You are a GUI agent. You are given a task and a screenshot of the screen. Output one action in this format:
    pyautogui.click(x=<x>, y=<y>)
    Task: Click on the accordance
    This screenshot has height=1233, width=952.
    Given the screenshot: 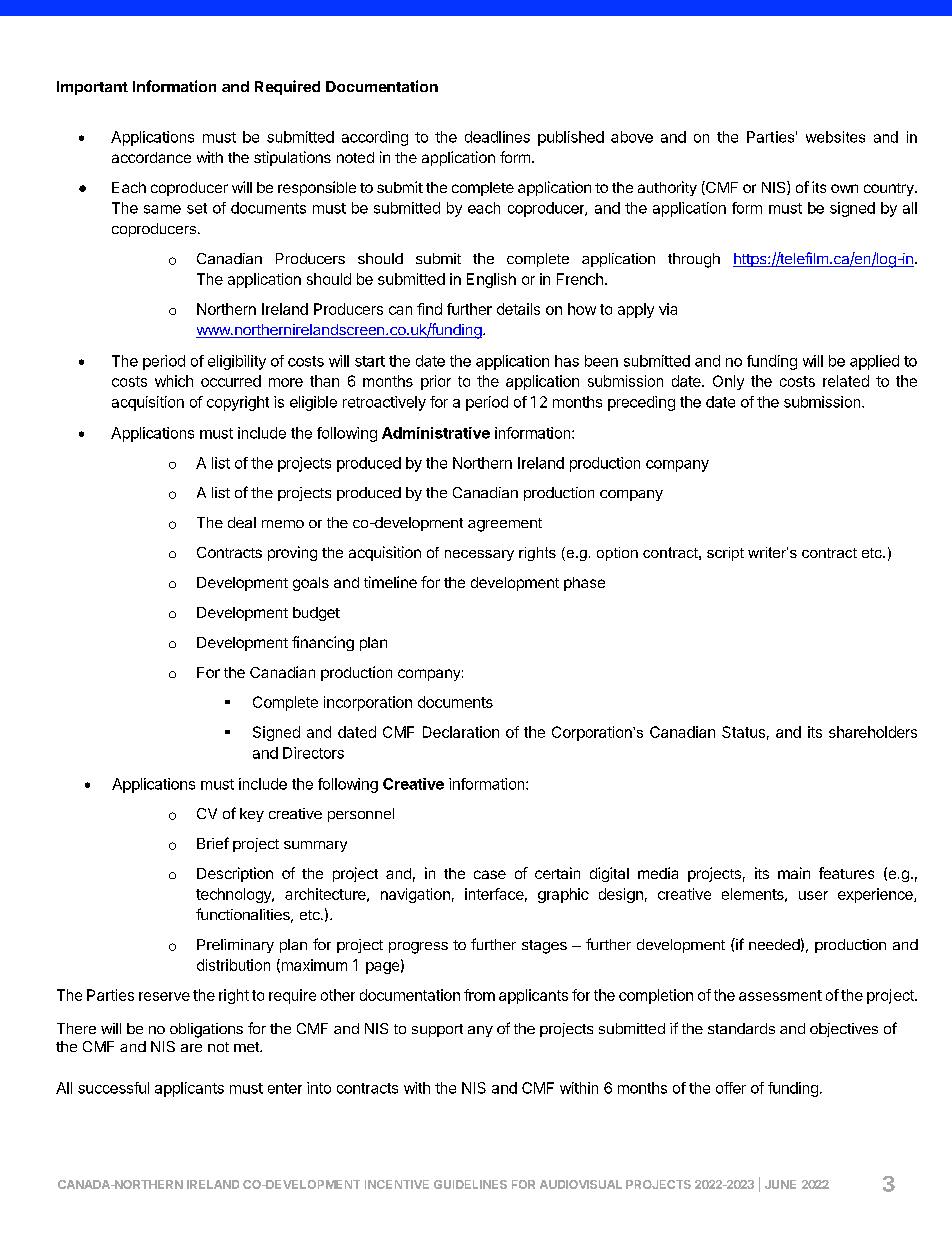 What is the action you would take?
    pyautogui.click(x=151, y=157)
